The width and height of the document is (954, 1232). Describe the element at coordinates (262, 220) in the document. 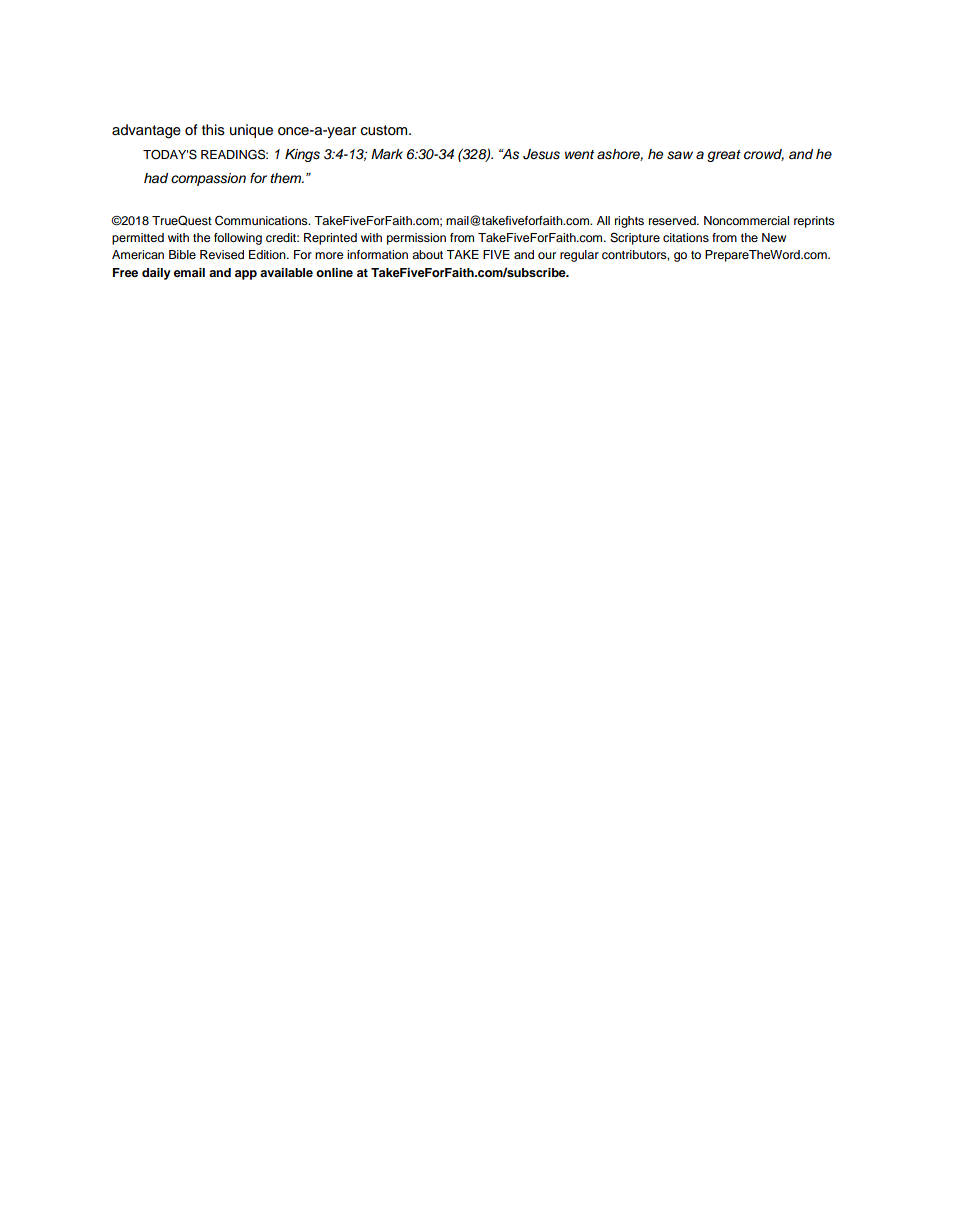

I see `Communications` at that location.
